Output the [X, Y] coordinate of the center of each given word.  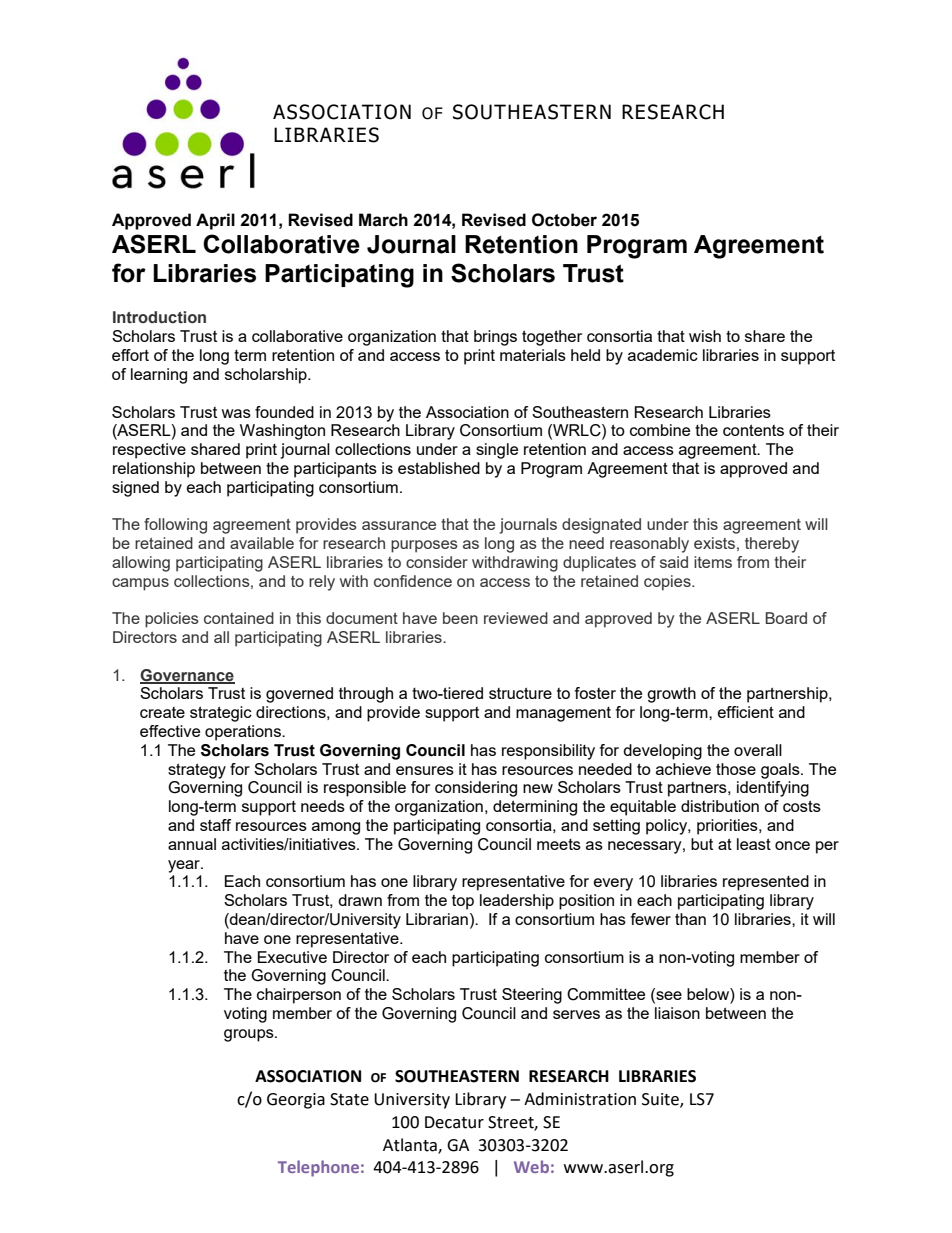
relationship [154, 470]
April [215, 221]
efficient [746, 712]
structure [520, 693]
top [463, 902]
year [185, 866]
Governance [187, 676]
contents [753, 430]
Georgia [296, 1101]
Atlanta [411, 1145]
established [439, 468]
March [383, 220]
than [690, 919]
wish [705, 336]
